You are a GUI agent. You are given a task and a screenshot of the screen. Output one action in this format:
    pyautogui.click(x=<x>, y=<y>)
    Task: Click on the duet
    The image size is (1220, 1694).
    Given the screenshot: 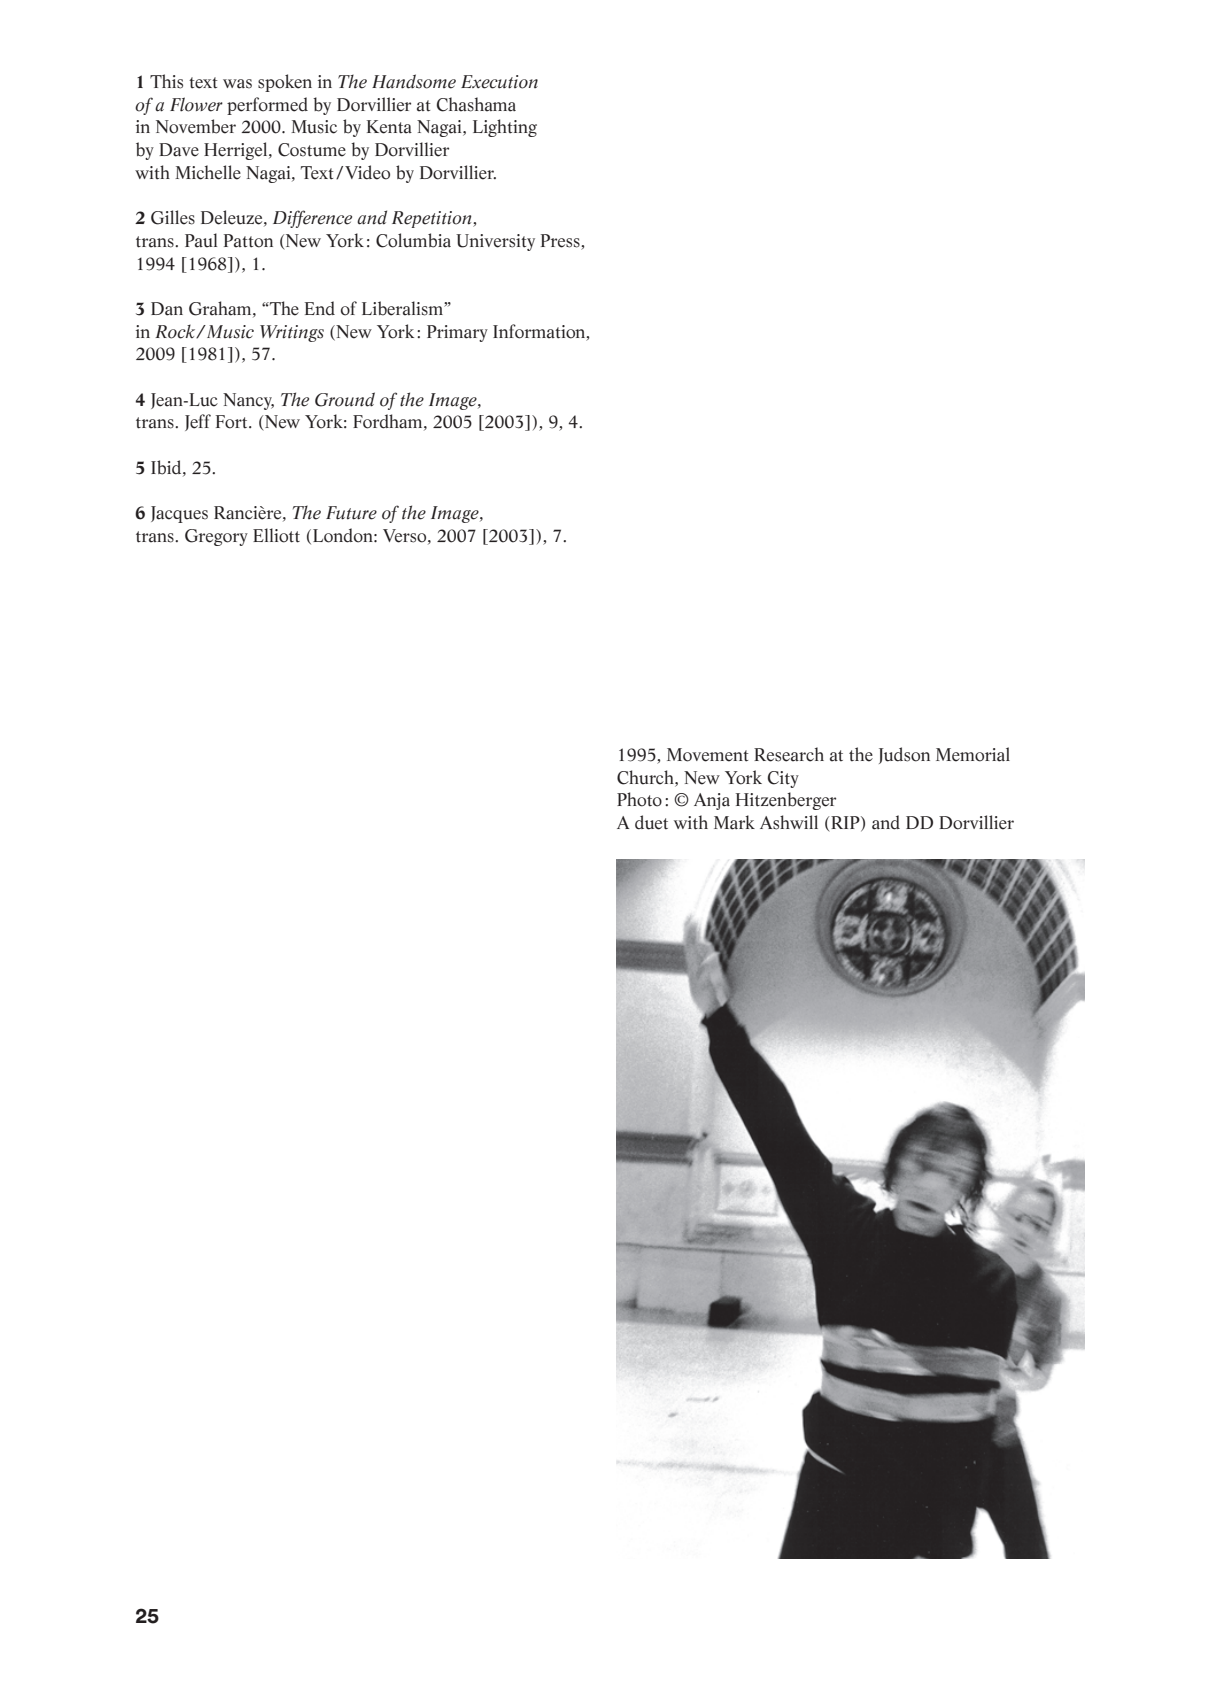 What is the action you would take?
    pyautogui.click(x=651, y=822)
